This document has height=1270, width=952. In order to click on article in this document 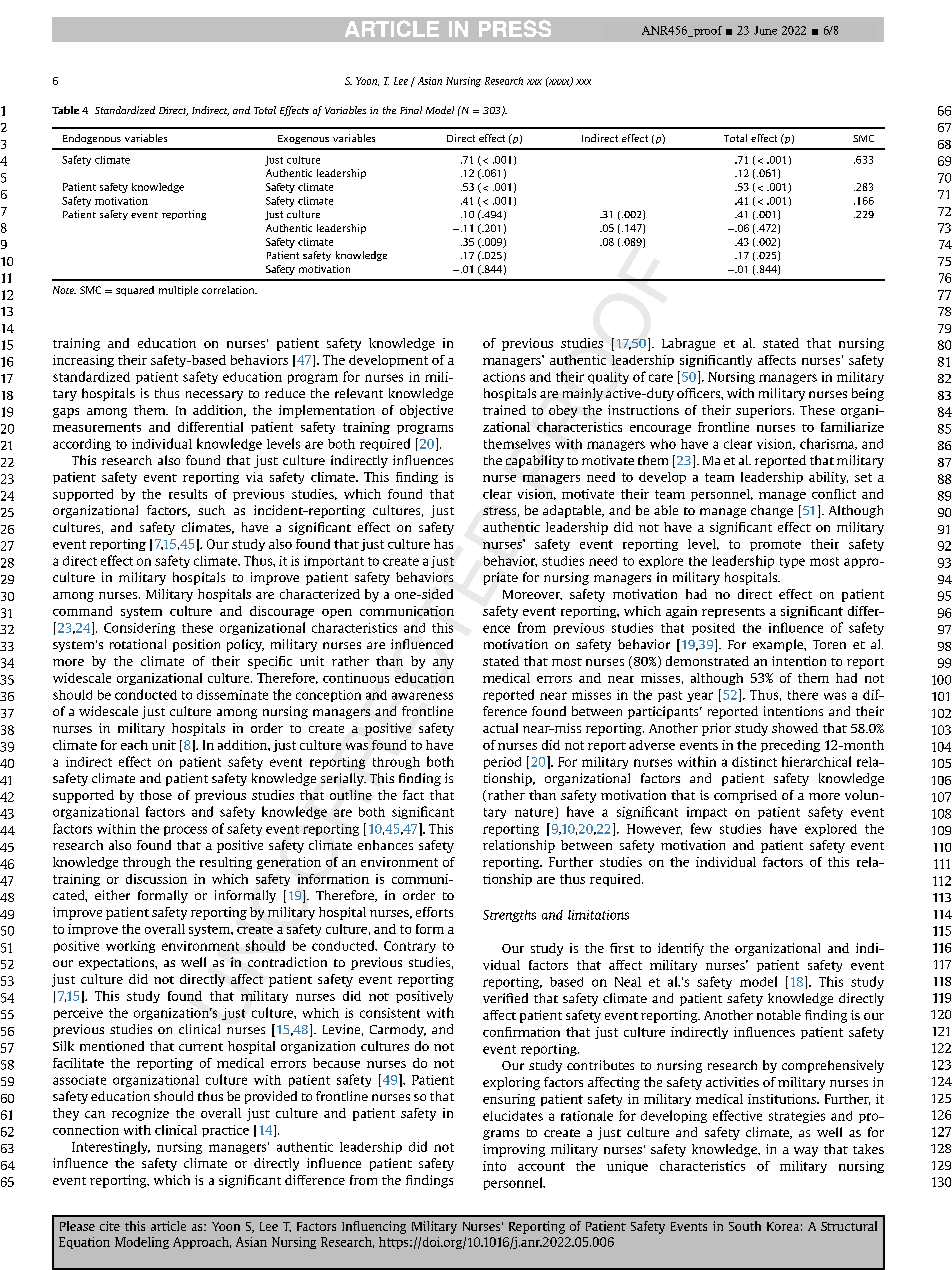, I will do `click(168, 1226)`.
